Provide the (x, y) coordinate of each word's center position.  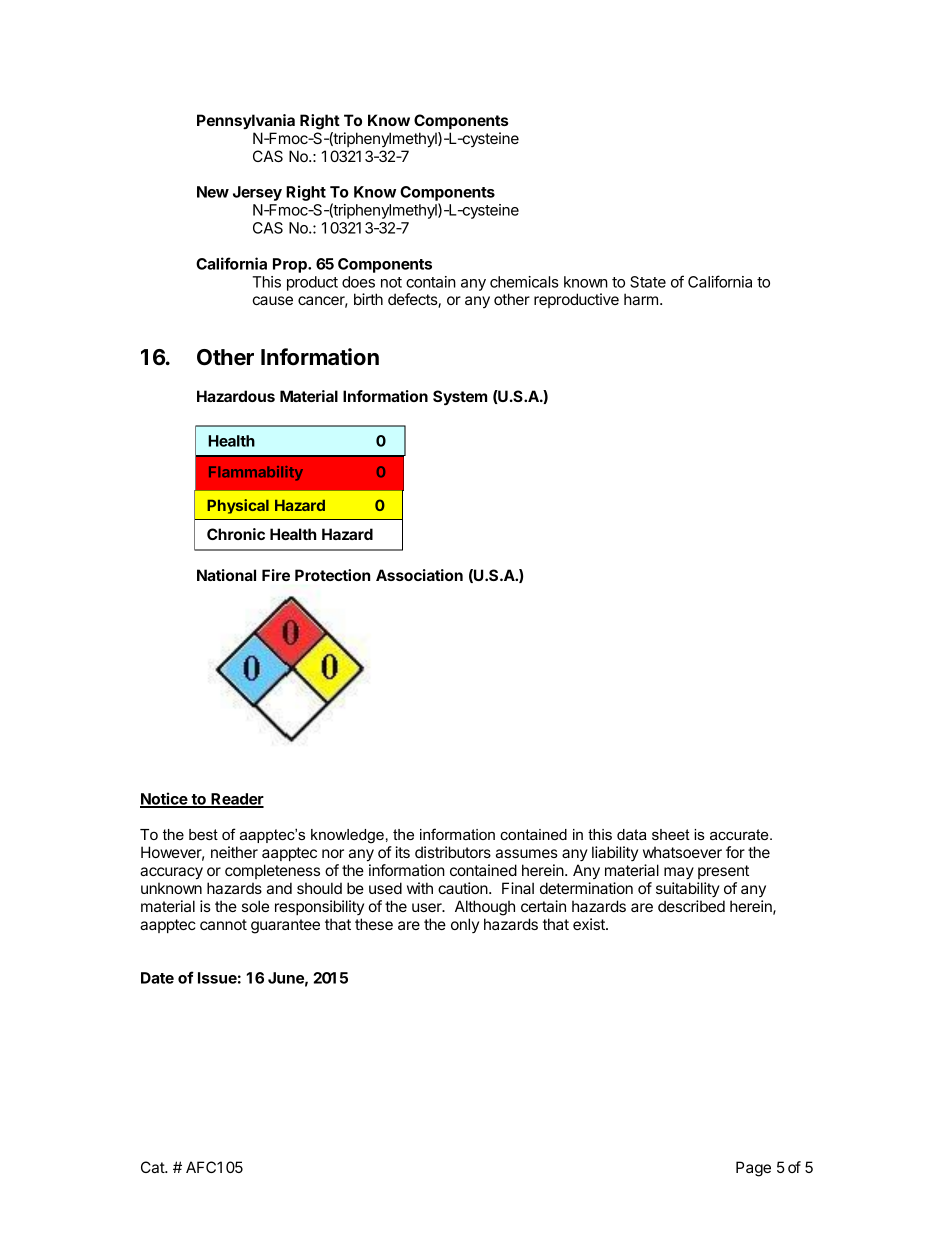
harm (641, 299)
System (460, 398)
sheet (671, 834)
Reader (236, 800)
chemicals (524, 282)
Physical (238, 506)
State (648, 282)
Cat (153, 1167)
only (465, 925)
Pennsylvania (246, 121)
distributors (453, 852)
